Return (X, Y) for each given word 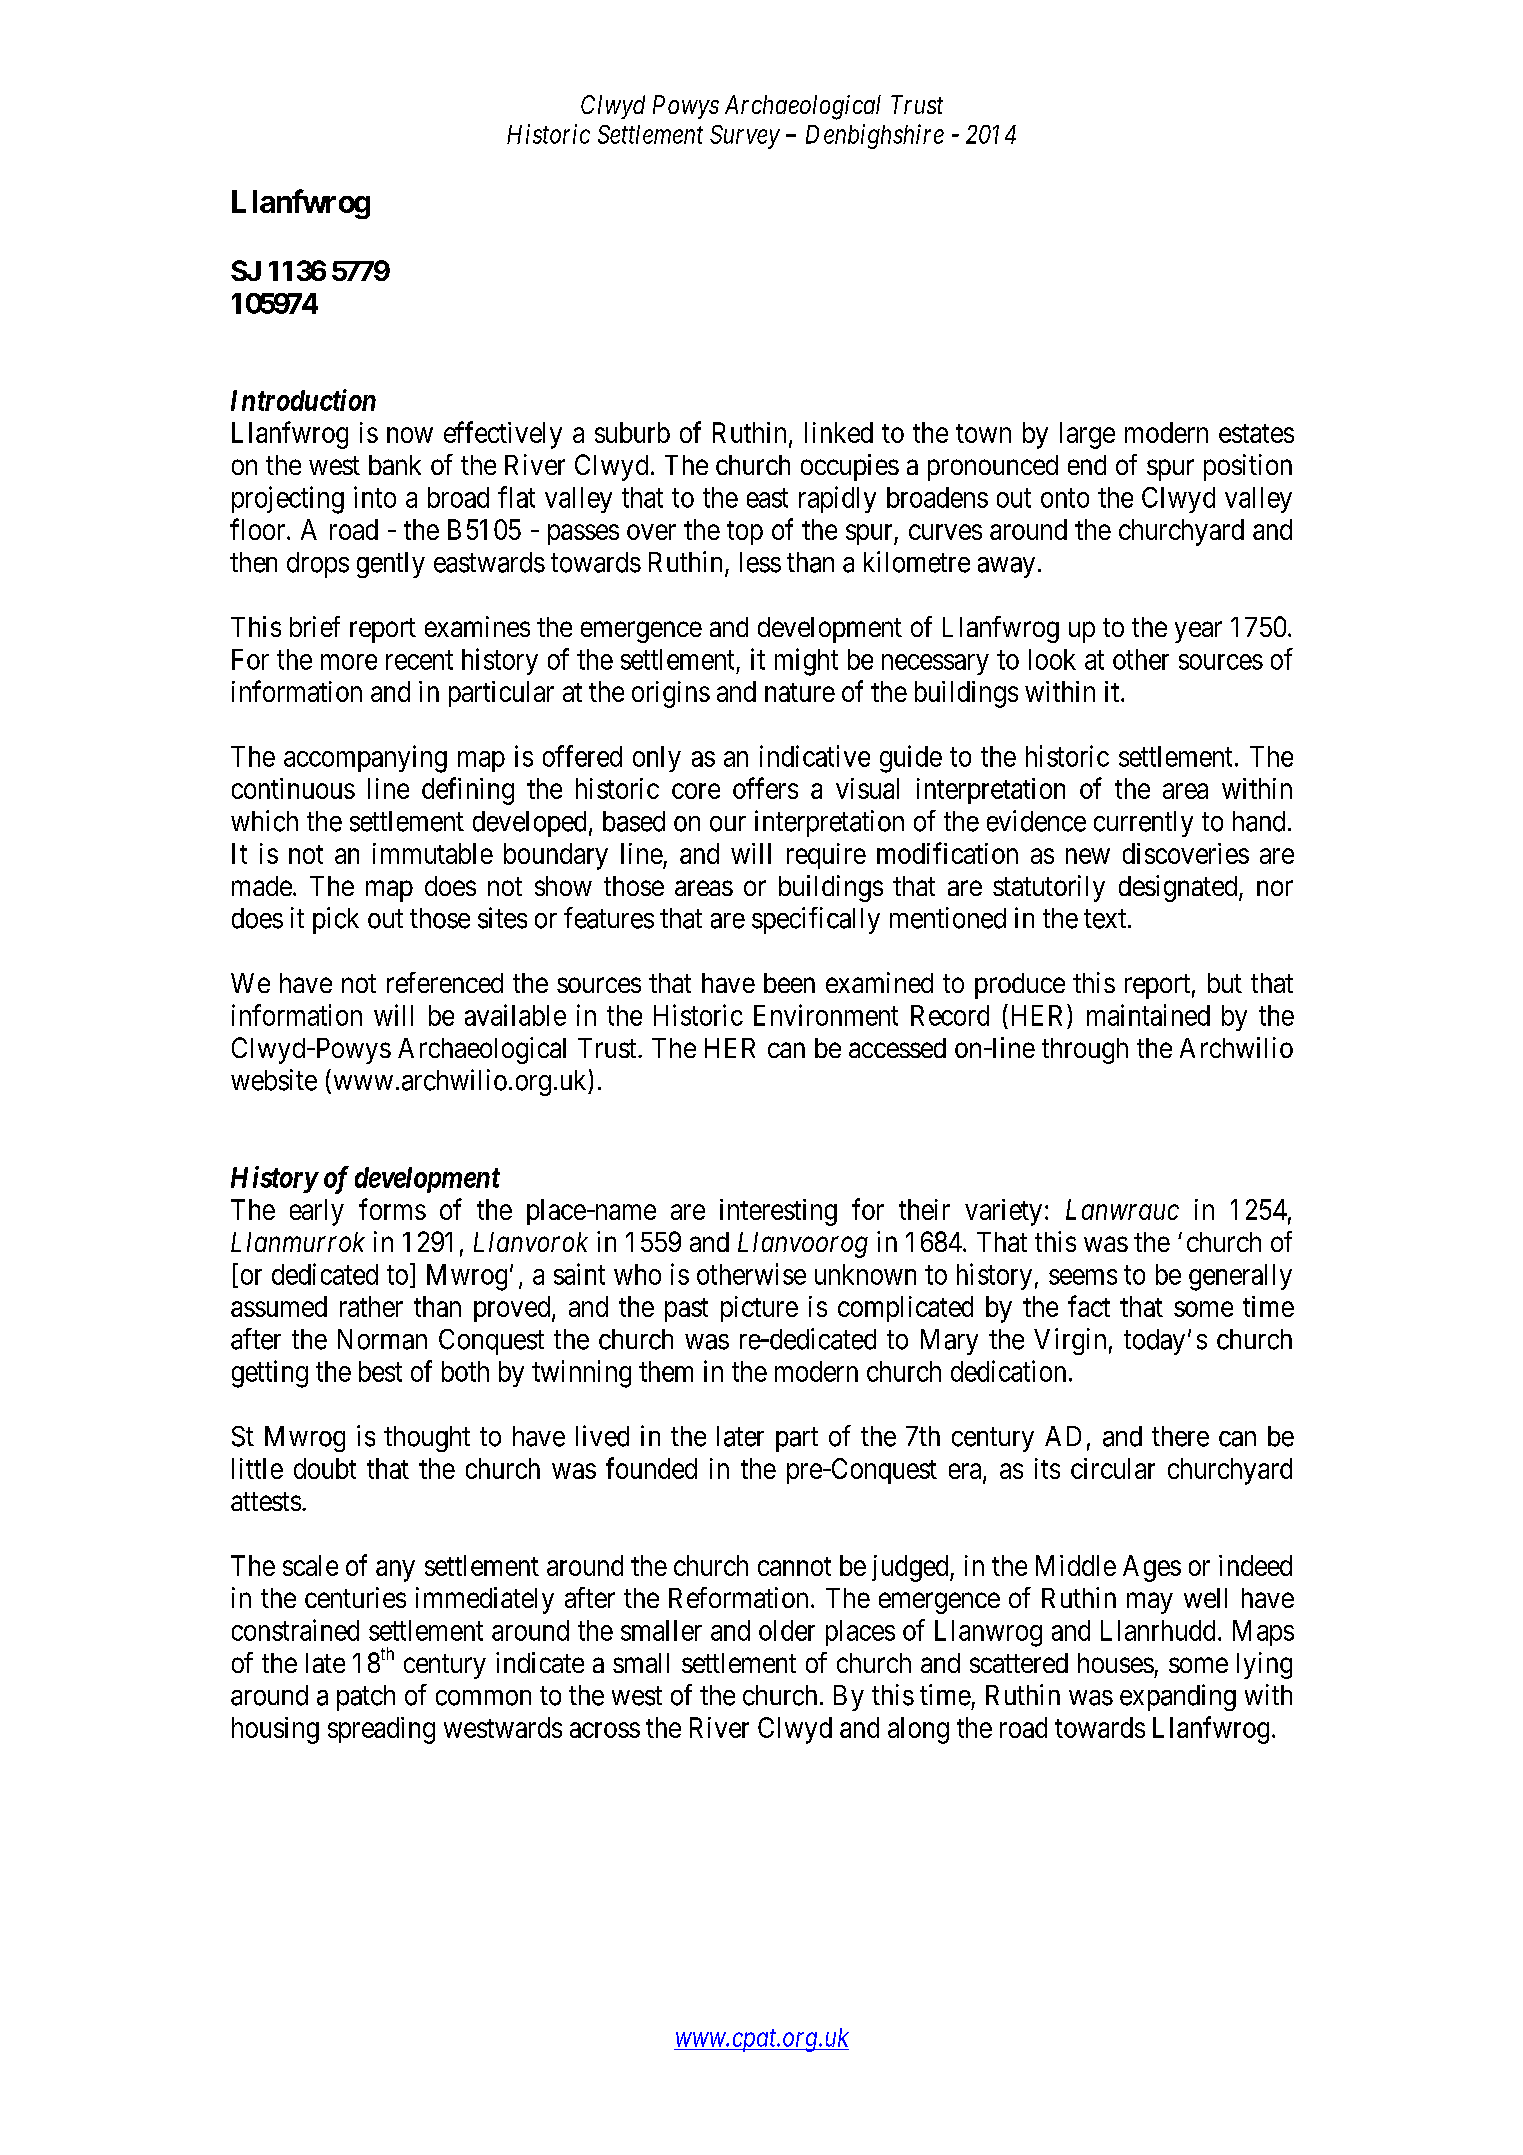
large (1087, 435)
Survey (745, 137)
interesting (778, 1212)
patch (366, 1698)
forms (392, 1209)
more (349, 662)
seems (1083, 1277)
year (1198, 632)
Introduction (303, 400)
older (787, 1630)
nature (800, 692)
